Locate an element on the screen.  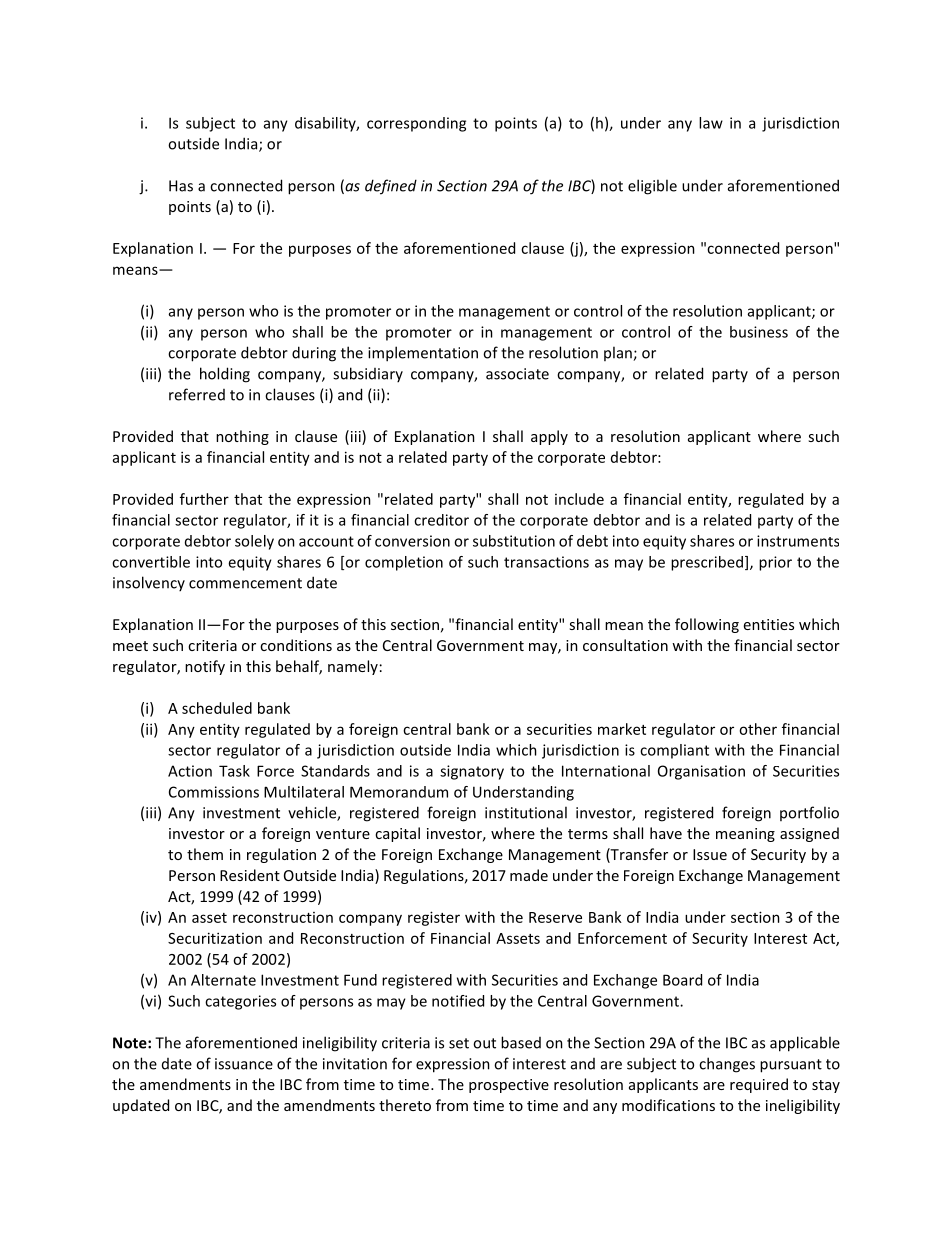
completion is located at coordinates (404, 563).
